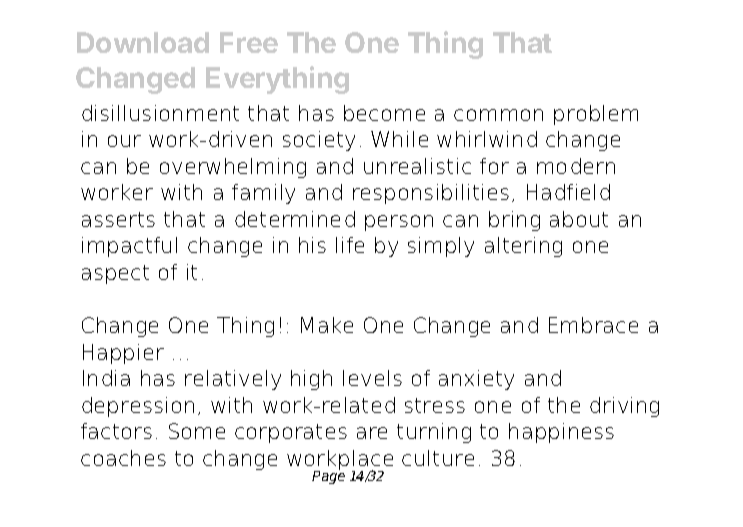 The height and width of the page is (527, 743). I want to click on altering, so click(523, 247).
